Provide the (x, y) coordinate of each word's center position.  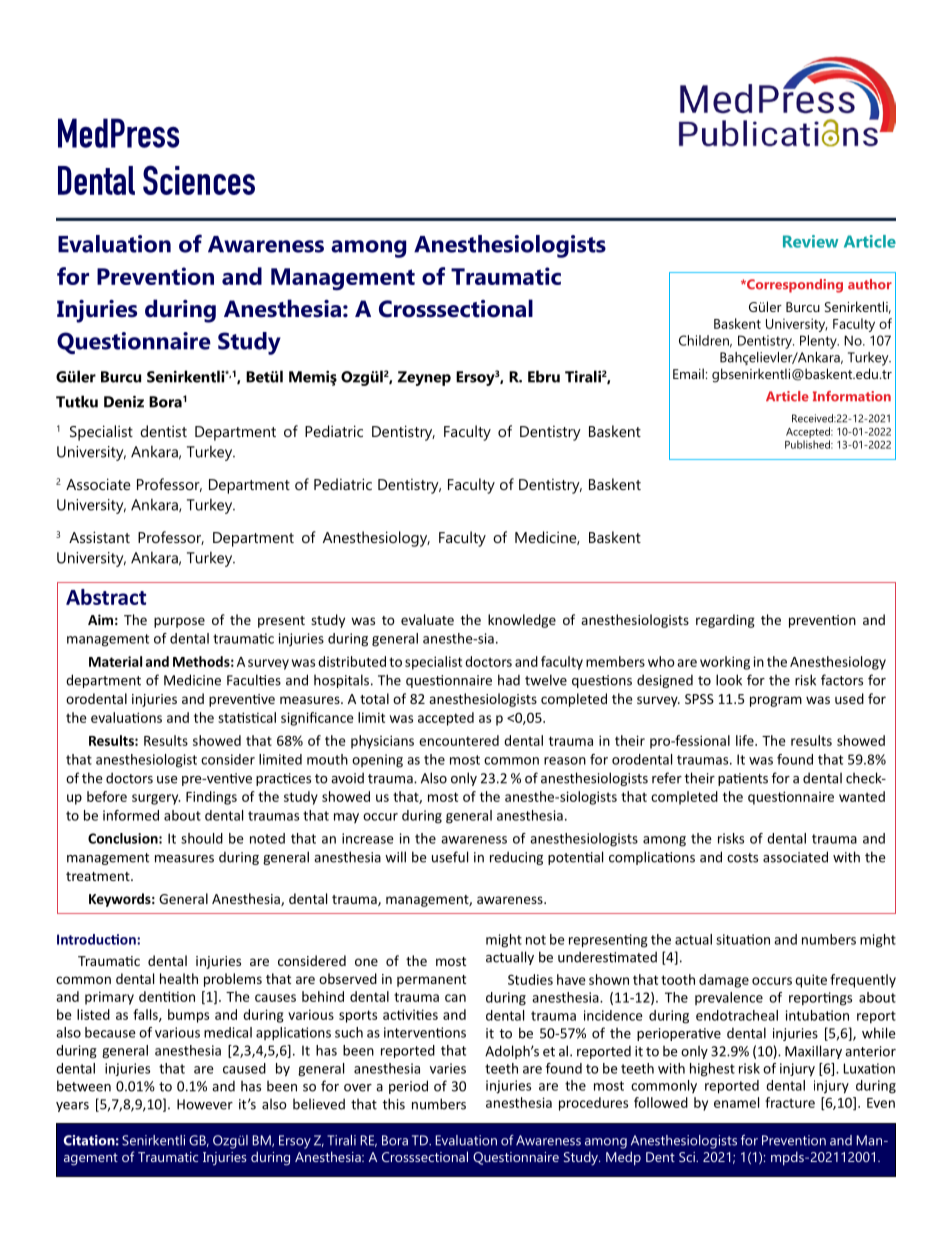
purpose (179, 622)
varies (448, 1068)
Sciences (199, 180)
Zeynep (424, 378)
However (205, 1104)
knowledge (522, 621)
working (725, 663)
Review (810, 241)
